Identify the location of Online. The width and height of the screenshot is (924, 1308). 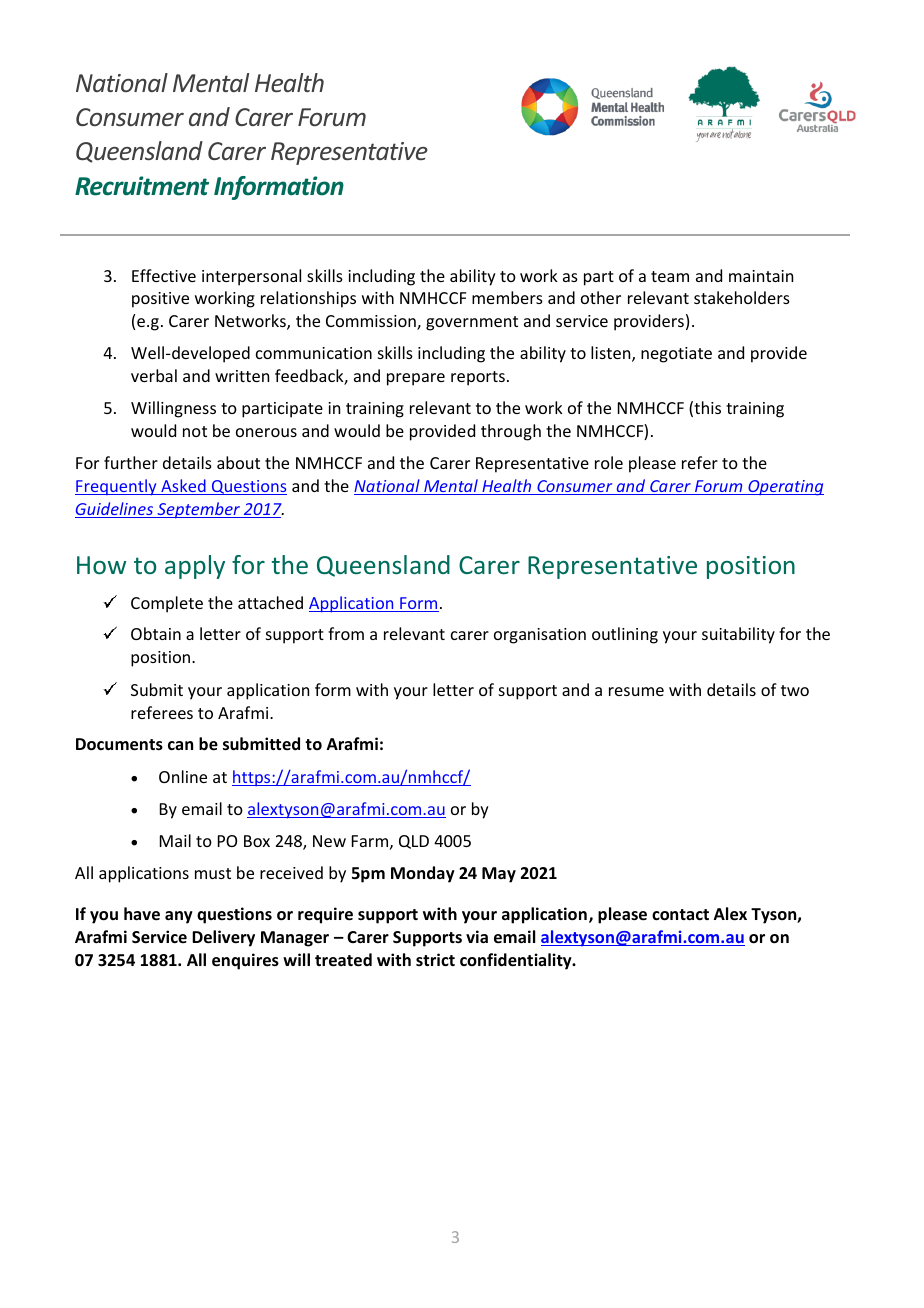
(183, 776).
